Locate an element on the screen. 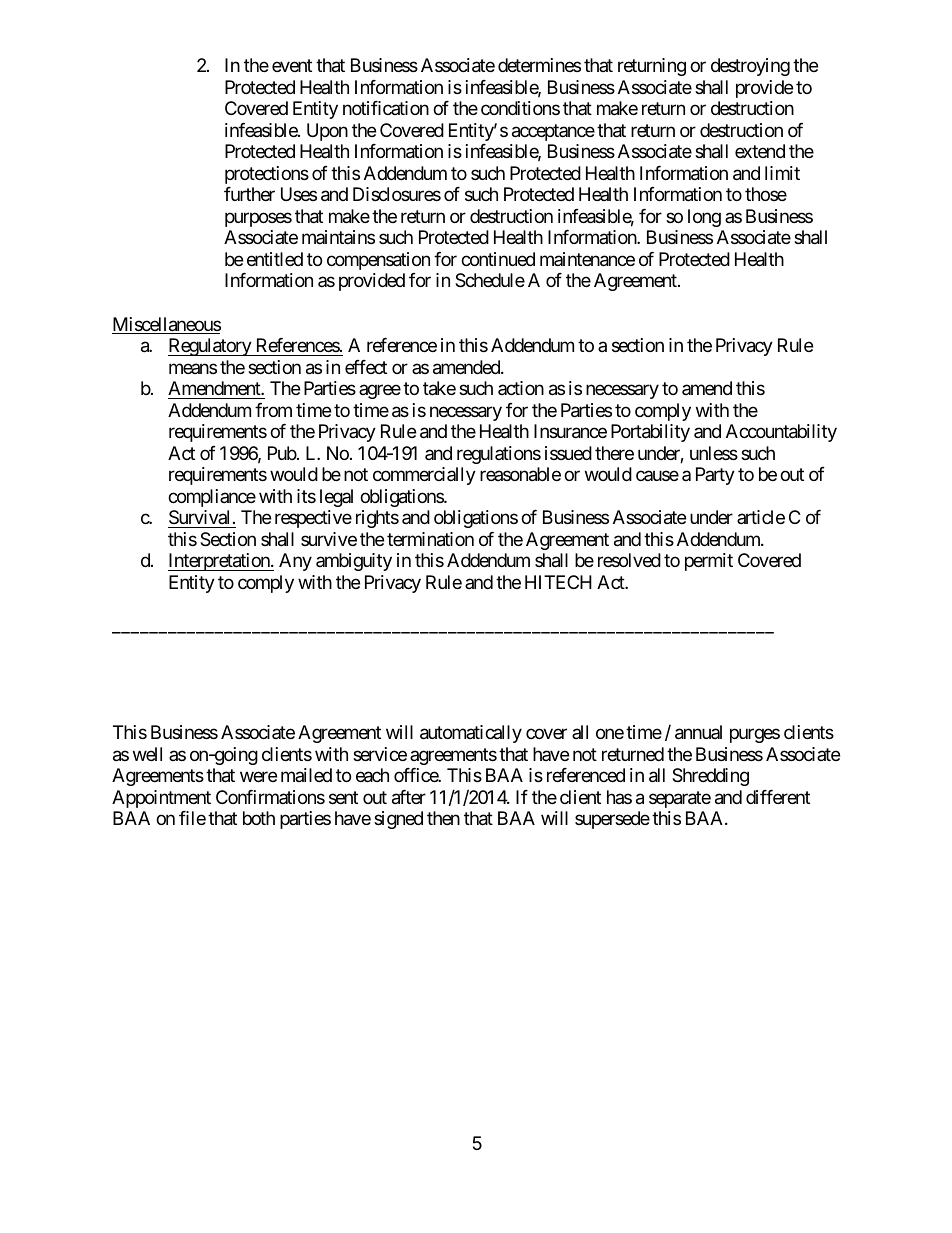 The height and width of the screenshot is (1233, 952). Shredding is located at coordinates (710, 777).
